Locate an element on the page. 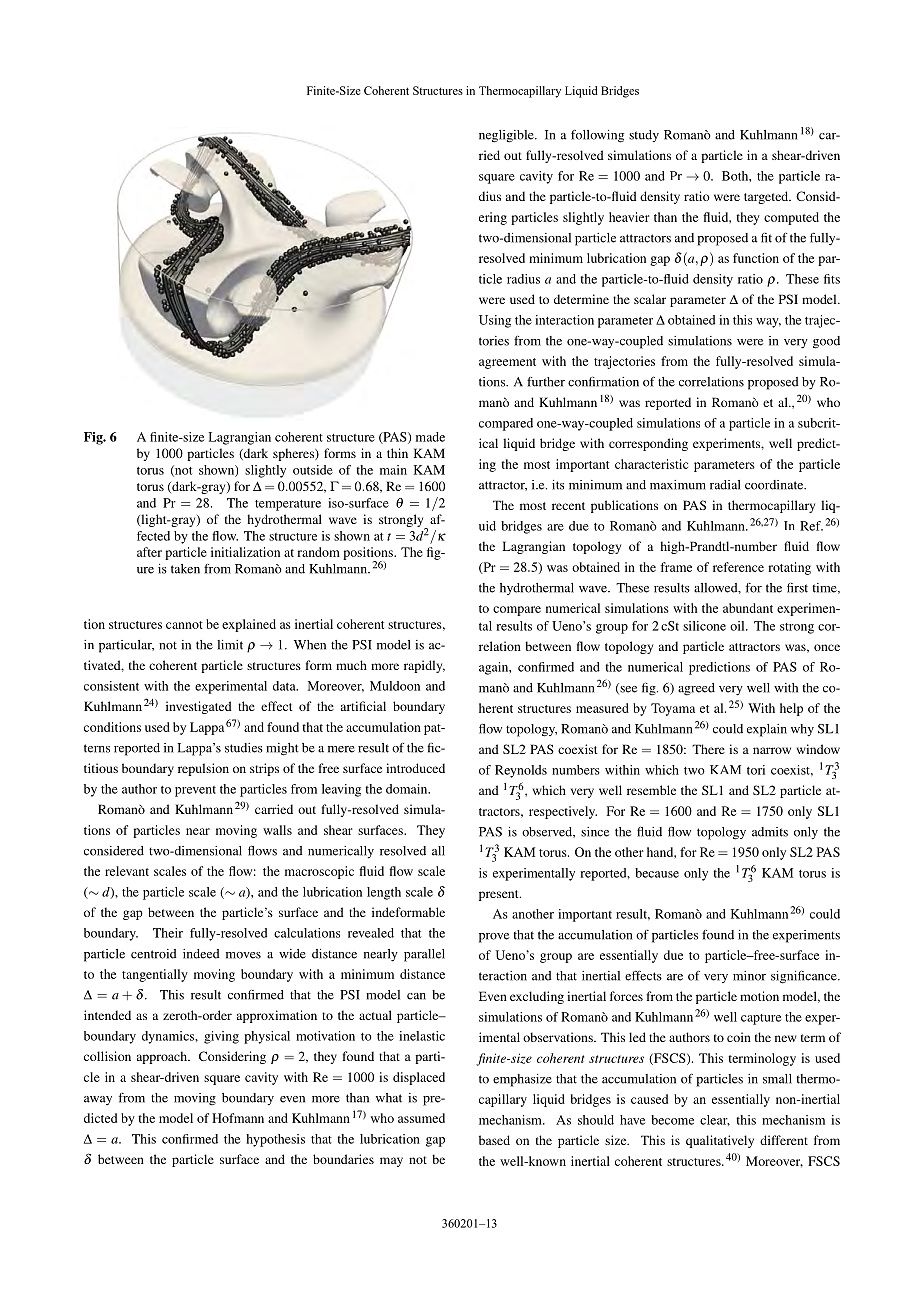 Image resolution: width=924 pixels, height=1308 pixels. spheres is located at coordinates (294, 454).
